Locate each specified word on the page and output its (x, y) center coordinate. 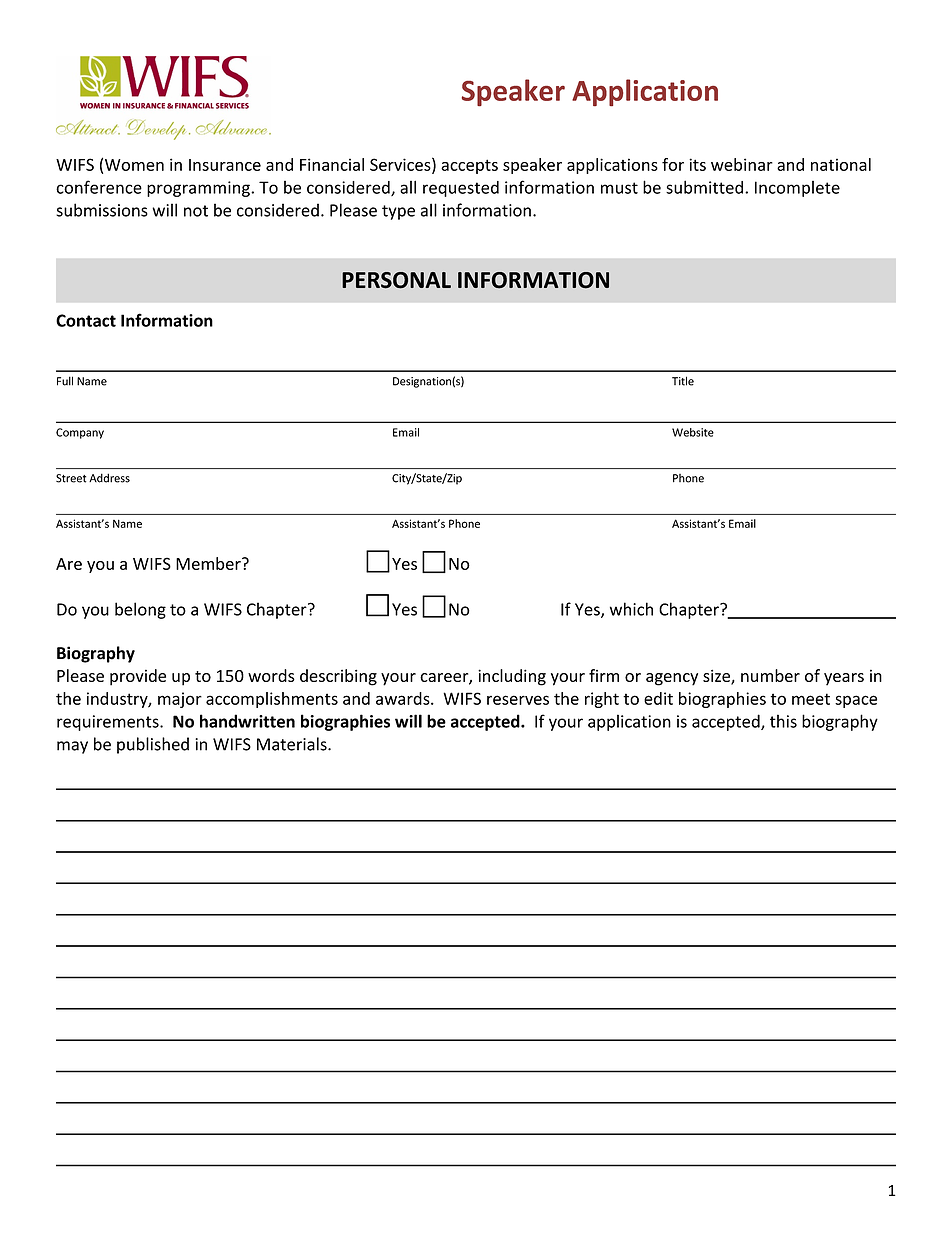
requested (461, 189)
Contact (86, 320)
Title (683, 381)
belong (140, 610)
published (153, 745)
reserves (518, 700)
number (770, 675)
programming (199, 189)
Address (109, 478)
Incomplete (797, 189)
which (631, 609)
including (512, 677)
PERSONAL (396, 280)
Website (693, 432)
